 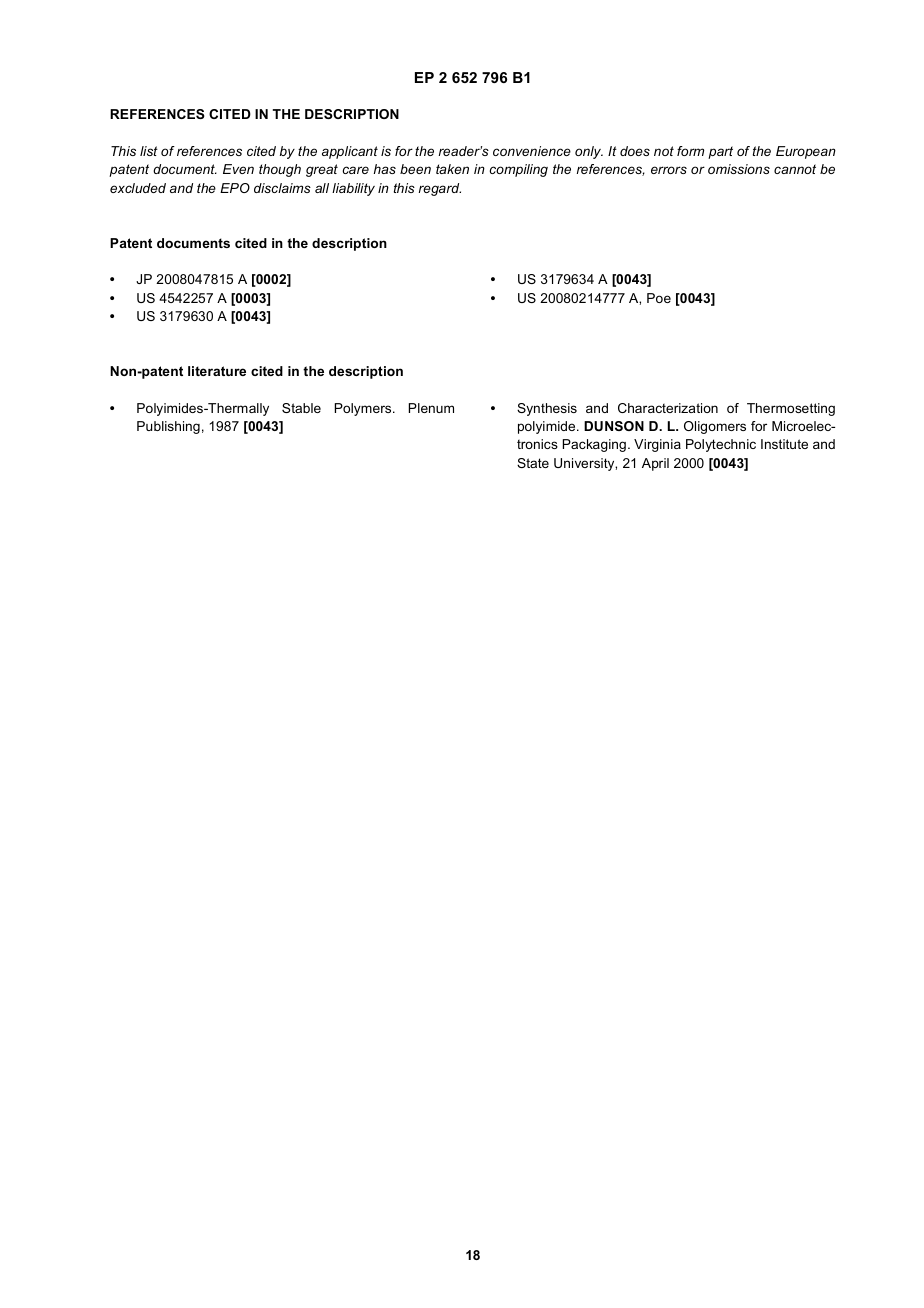 I want to click on taken, so click(x=452, y=169).
